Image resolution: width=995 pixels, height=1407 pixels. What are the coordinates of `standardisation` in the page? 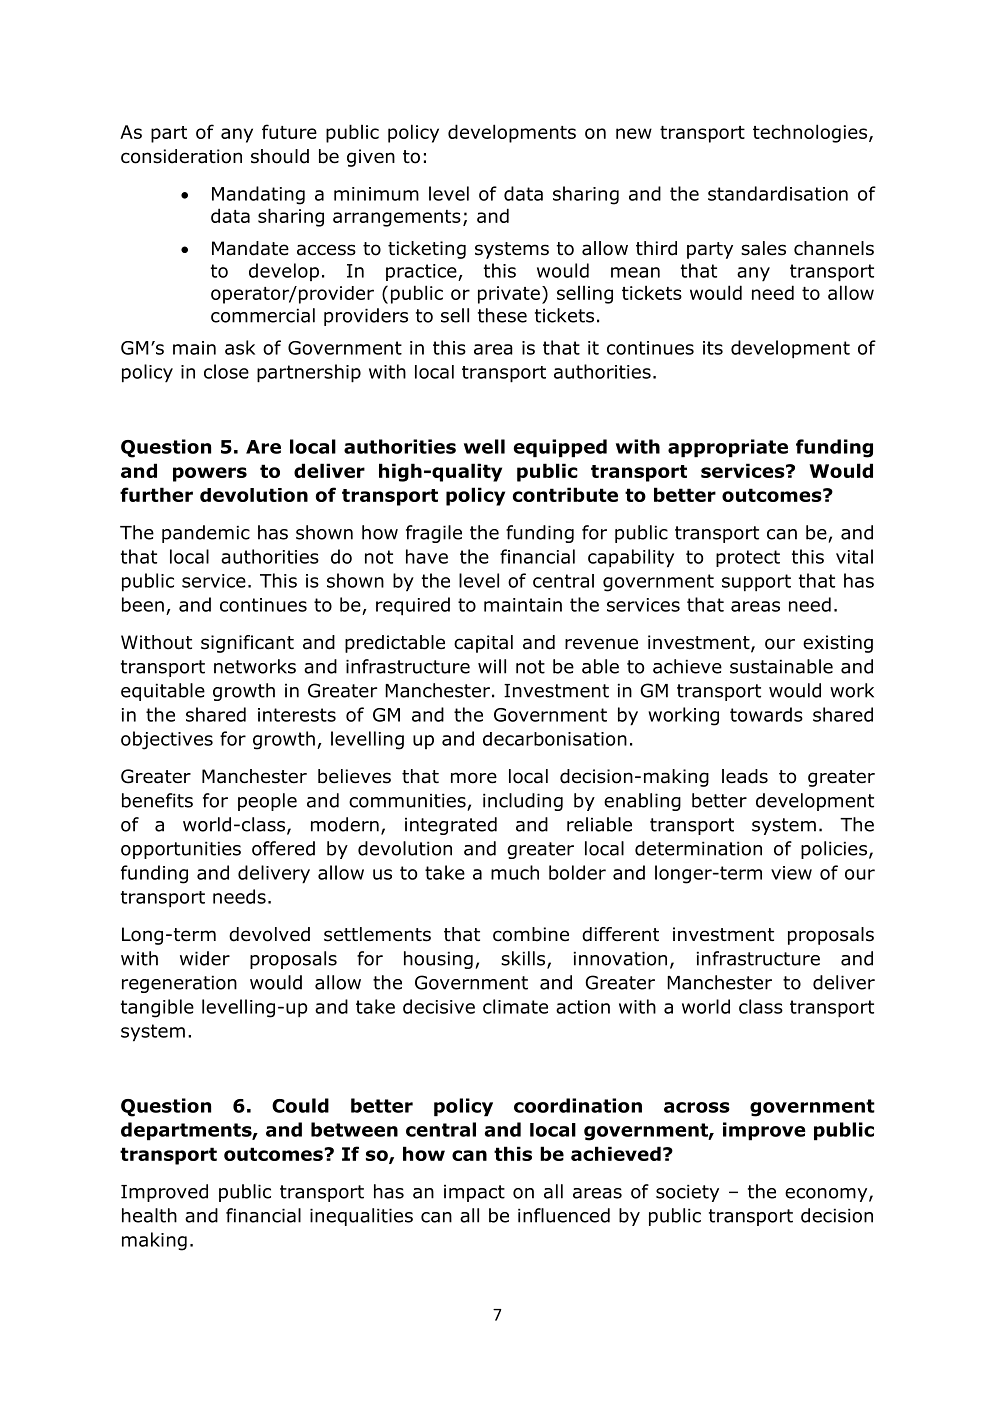 It's located at (778, 193).
